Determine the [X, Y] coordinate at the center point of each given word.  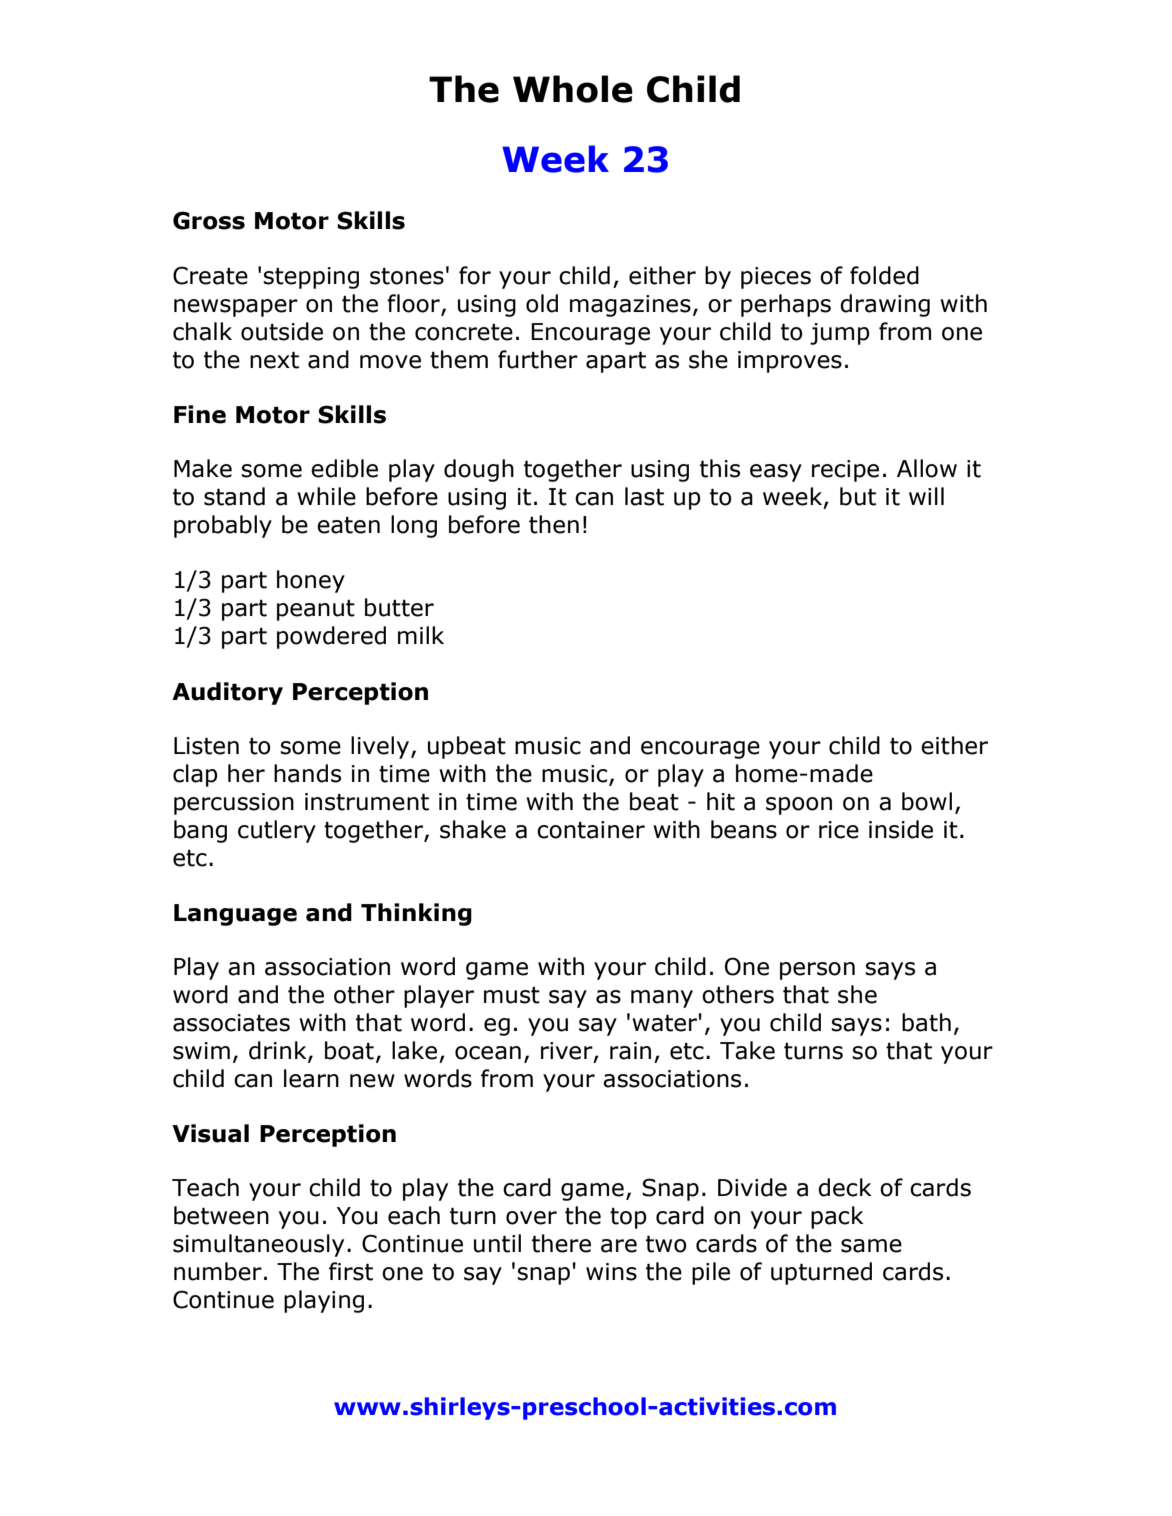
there [561, 1243]
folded [884, 275]
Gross [209, 220]
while [326, 496]
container [591, 830]
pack [837, 1217]
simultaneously [258, 1245]
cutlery [277, 831]
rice [839, 830]
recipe [845, 471]
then [554, 524]
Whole [573, 89]
